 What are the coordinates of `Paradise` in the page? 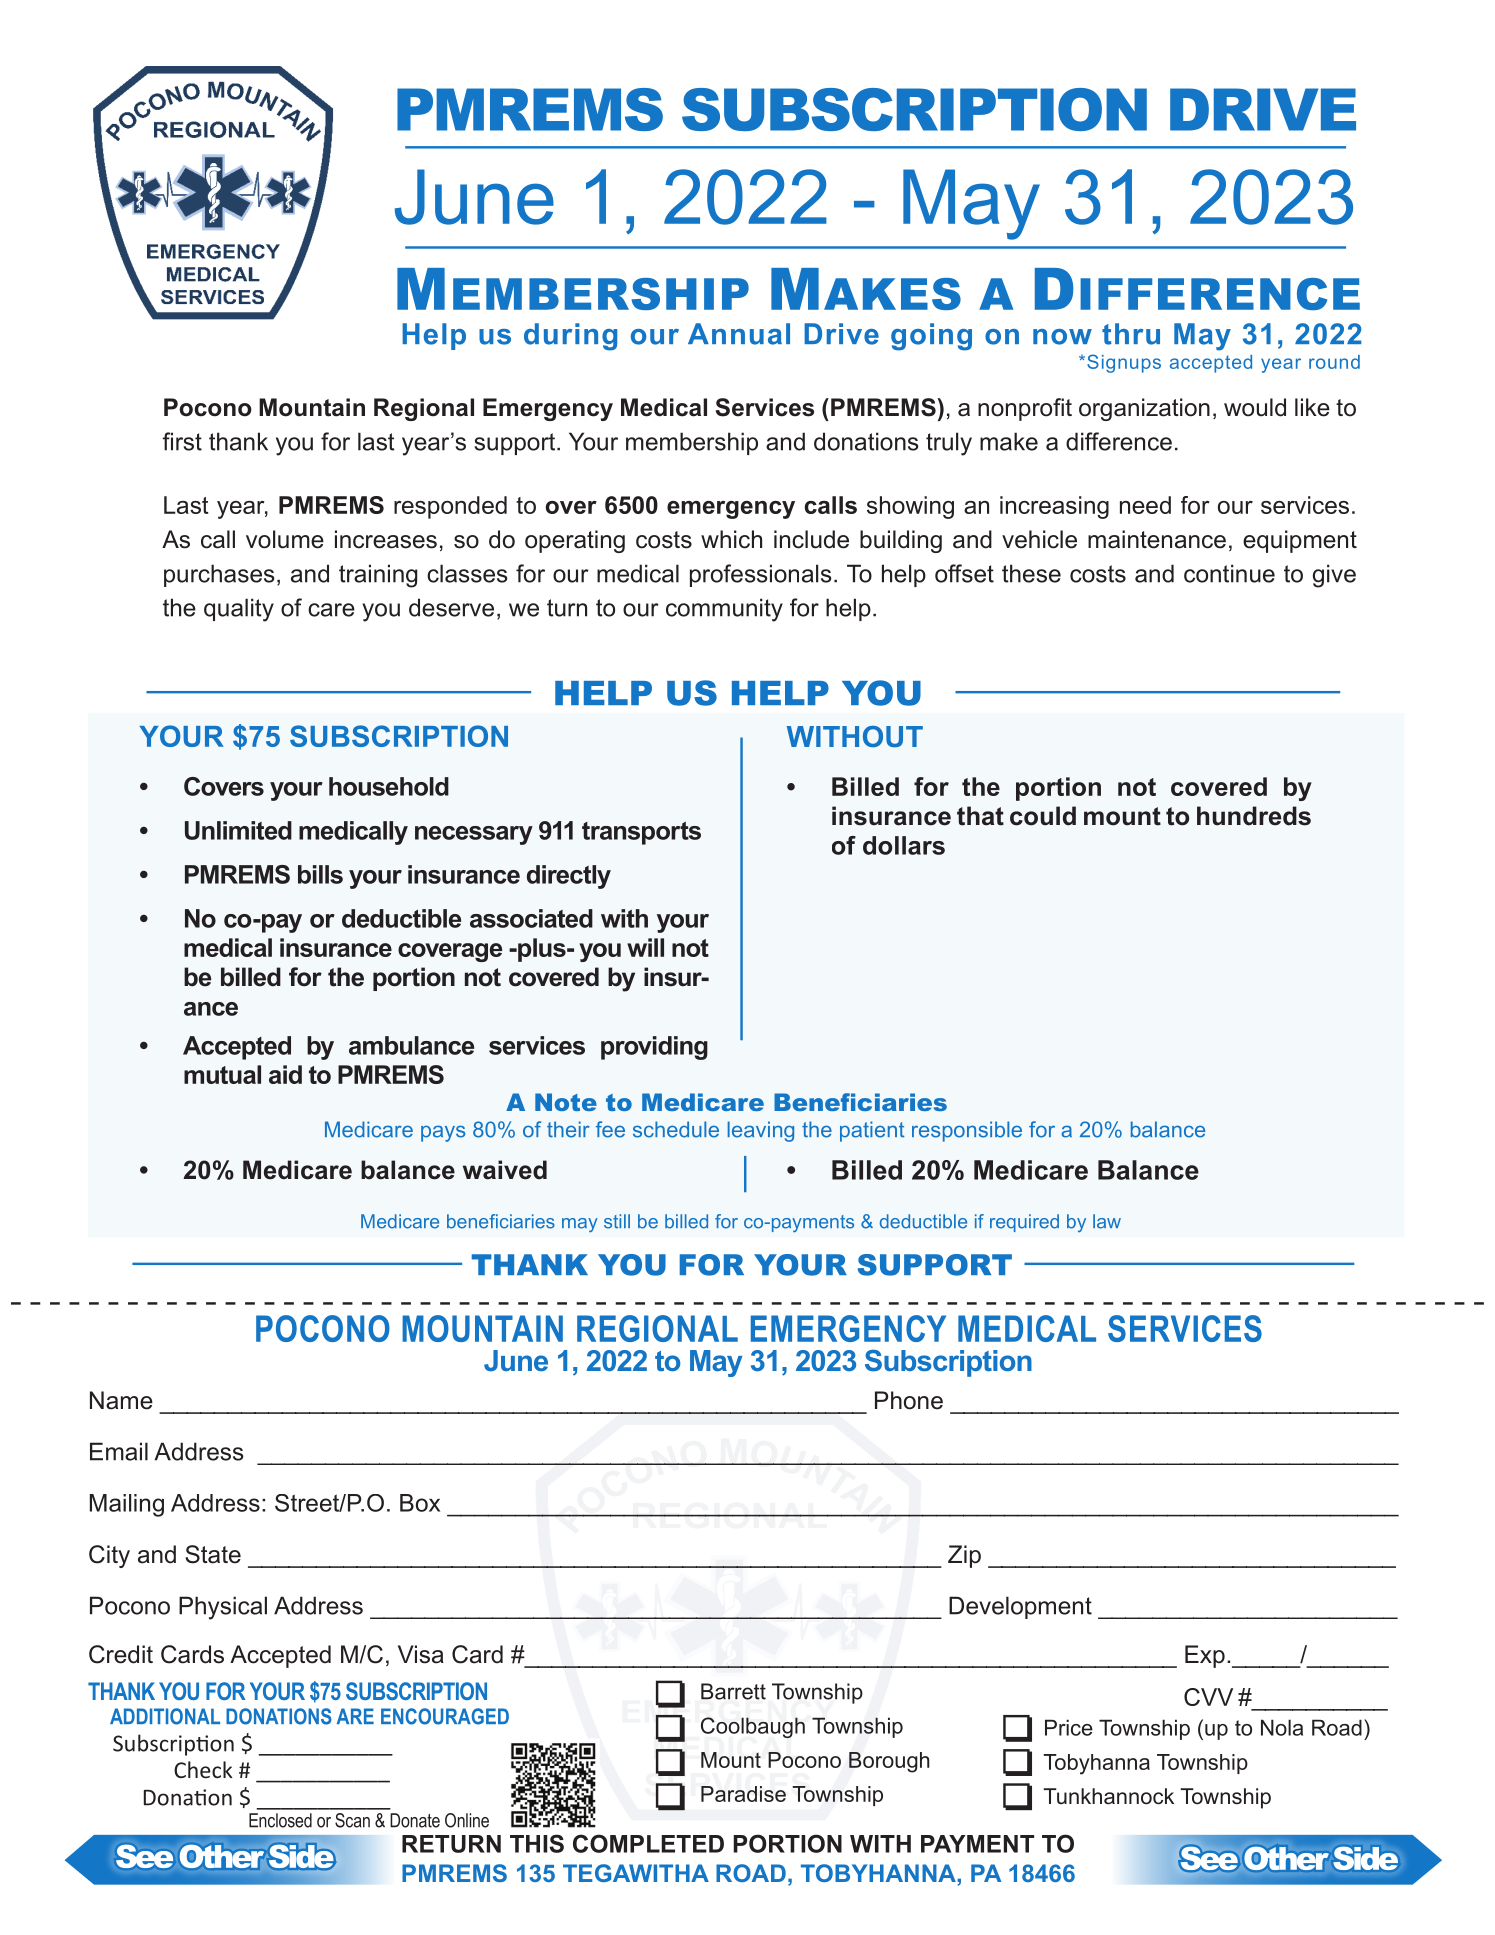 It's located at (743, 1794).
